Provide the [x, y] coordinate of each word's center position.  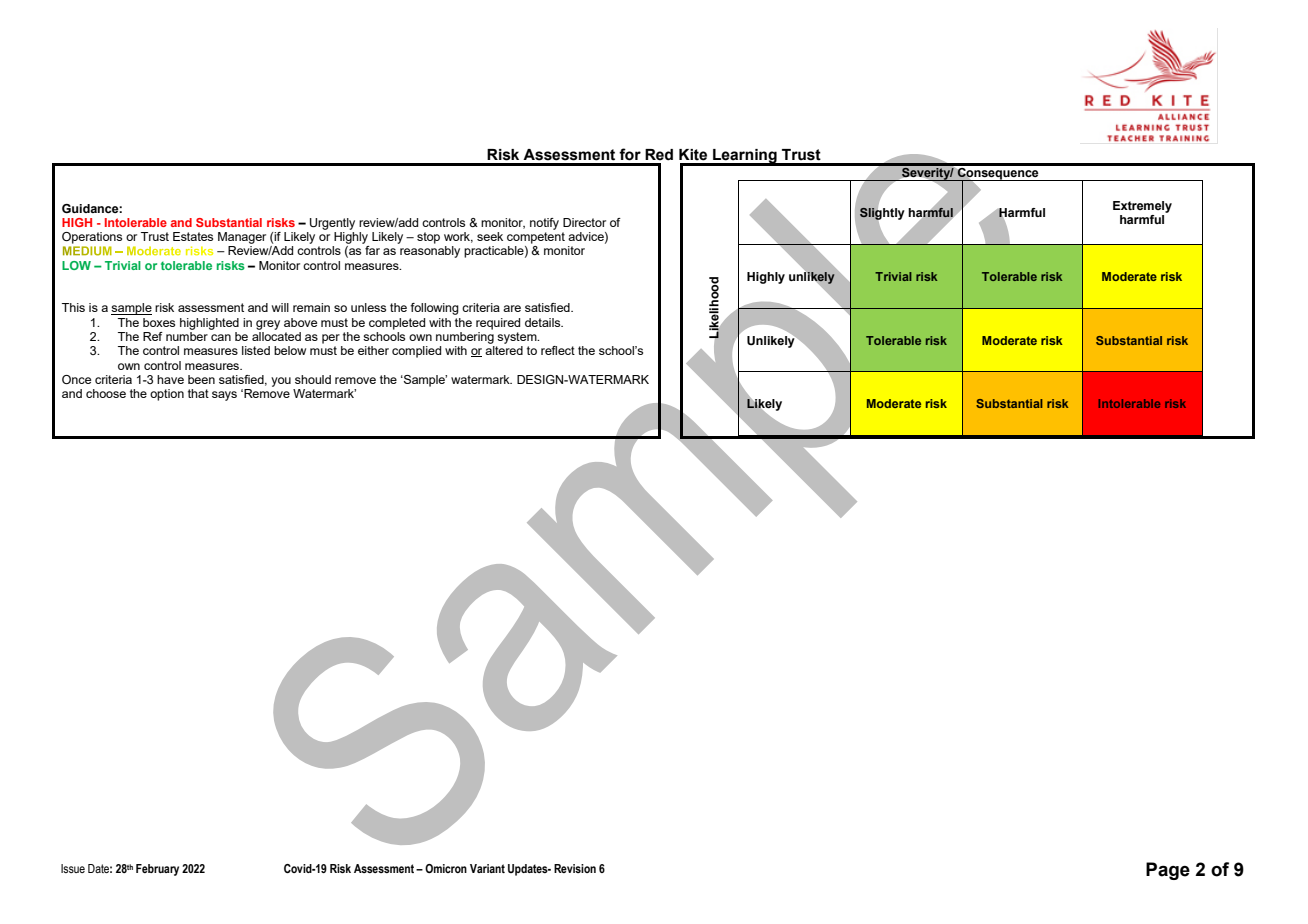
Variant [487, 868]
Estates [193, 236]
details [544, 322]
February [157, 870]
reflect [558, 350]
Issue [73, 868]
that [198, 393]
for [630, 154]
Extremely [1142, 207]
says [224, 396]
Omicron [446, 868]
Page [1168, 871]
